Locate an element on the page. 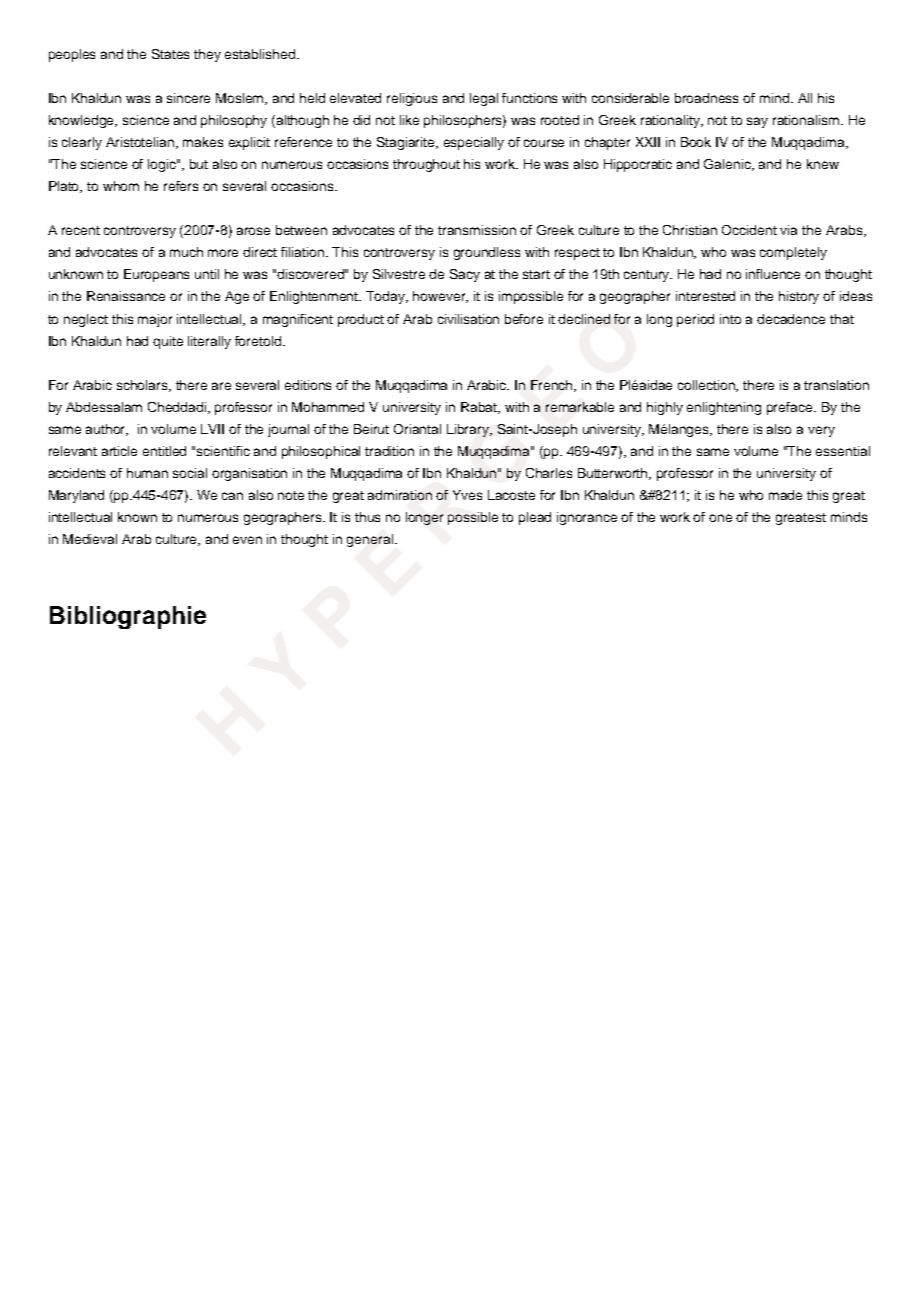  Occident is located at coordinates (749, 230).
